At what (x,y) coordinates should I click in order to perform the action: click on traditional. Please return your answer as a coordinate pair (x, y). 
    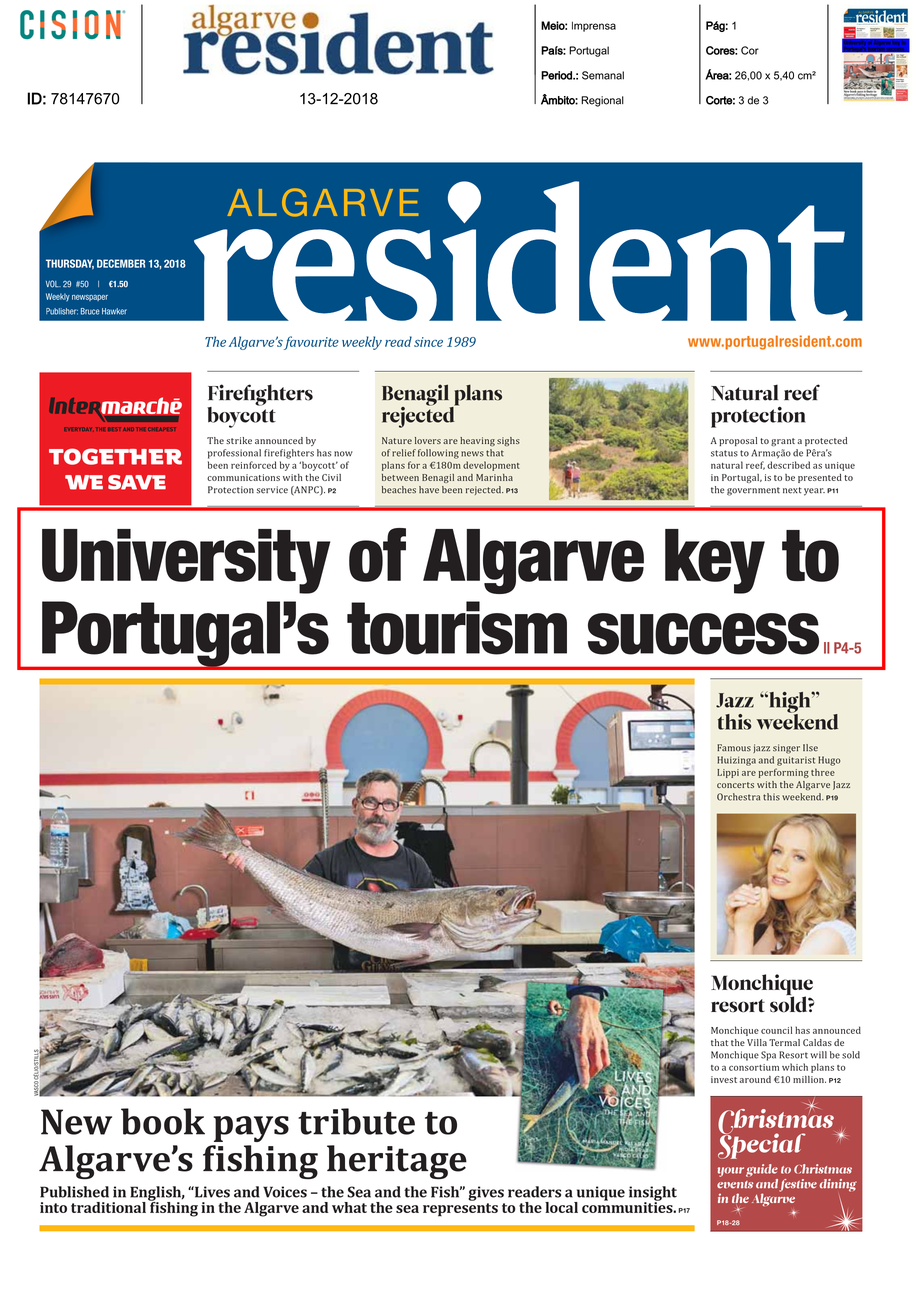
    Looking at the image, I should click on (108, 1207).
